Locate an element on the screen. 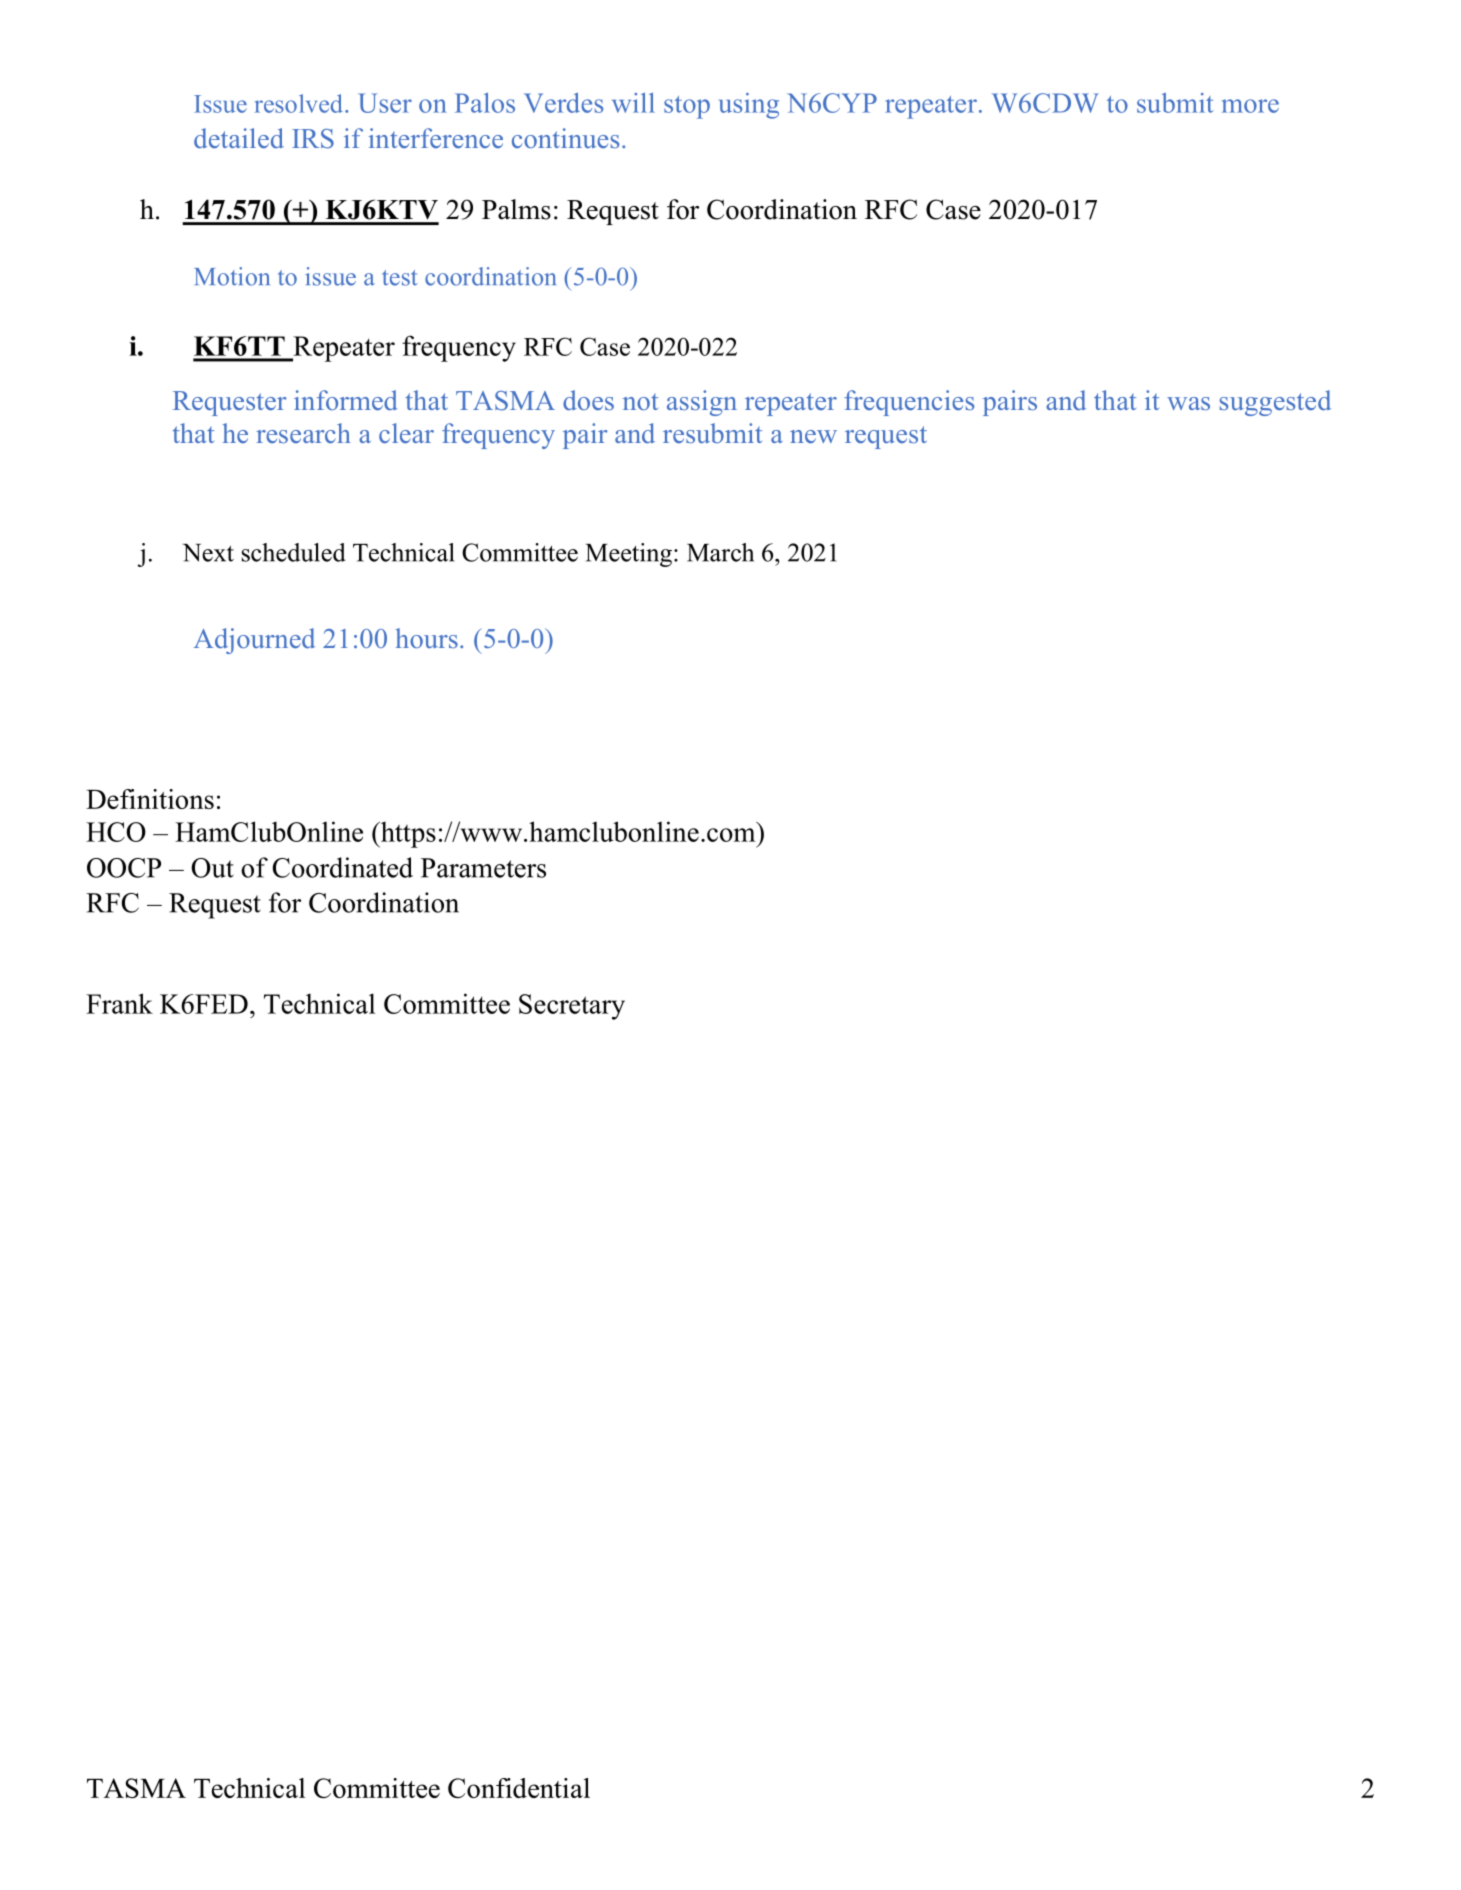 The image size is (1461, 1890). Parameters is located at coordinates (483, 868).
